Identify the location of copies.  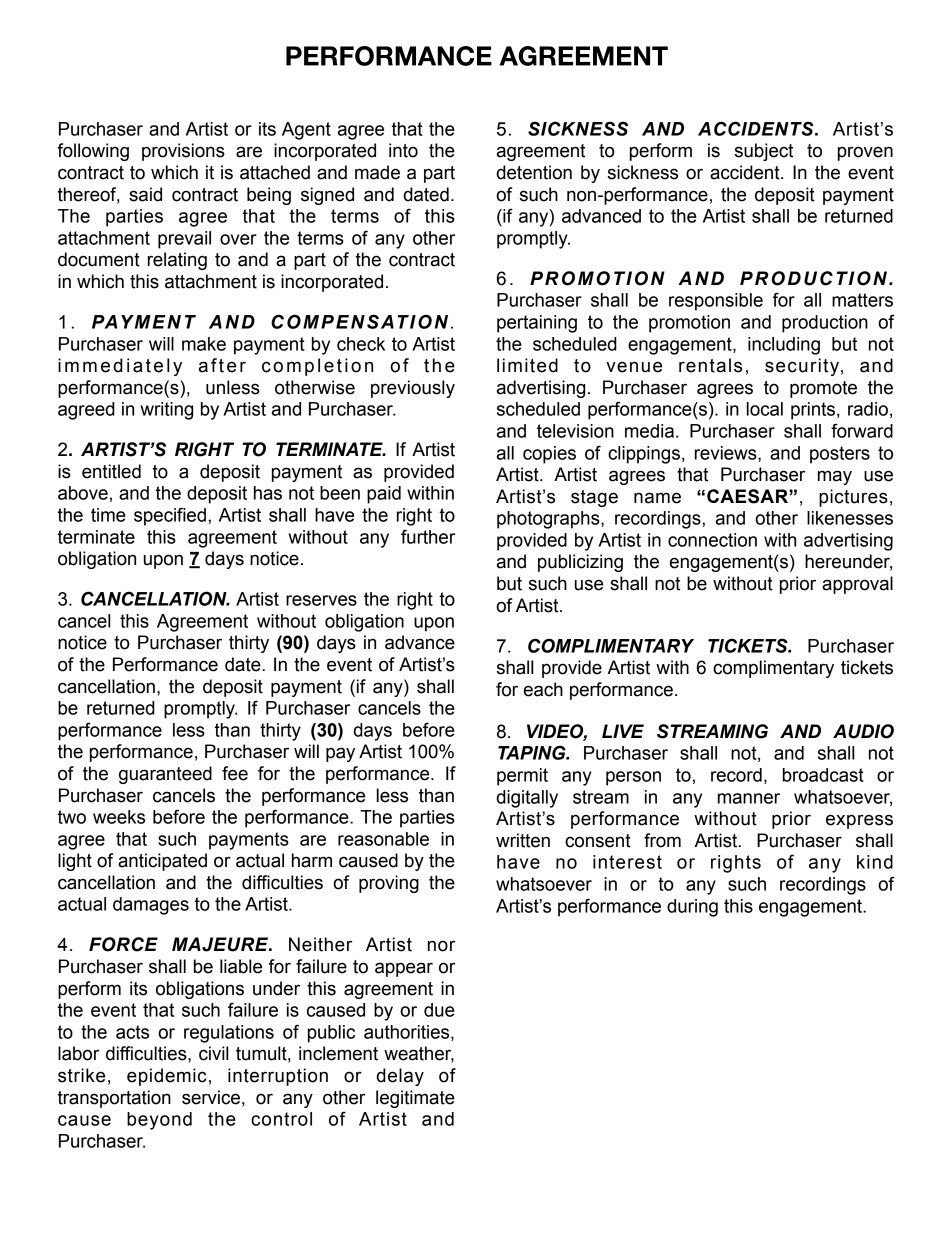
(549, 455).
